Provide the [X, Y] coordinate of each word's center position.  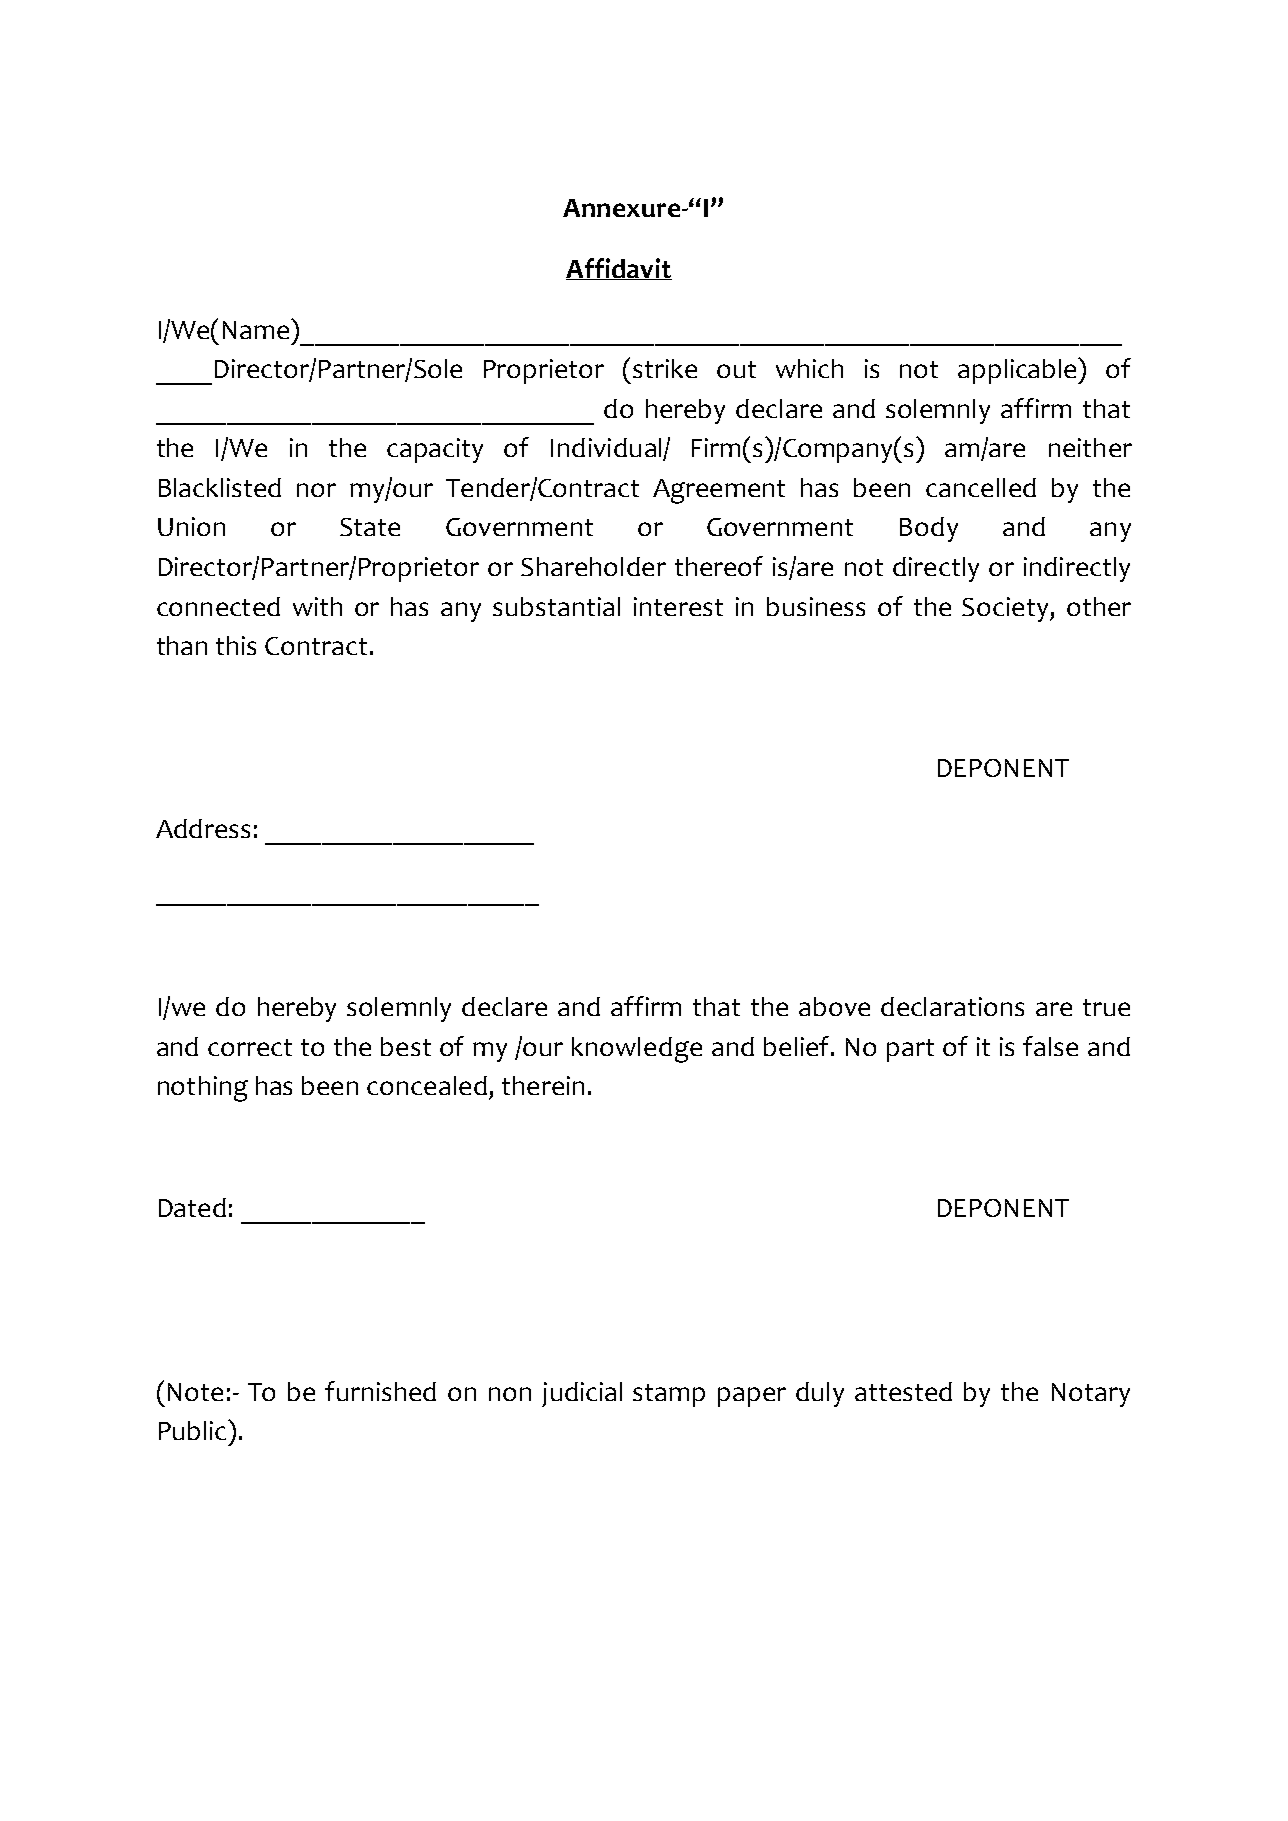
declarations [952, 1006]
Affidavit [619, 269]
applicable [1019, 370]
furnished [380, 1391]
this [236, 645]
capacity [435, 450]
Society [1006, 609]
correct [250, 1047]
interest [678, 606]
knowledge [637, 1050]
